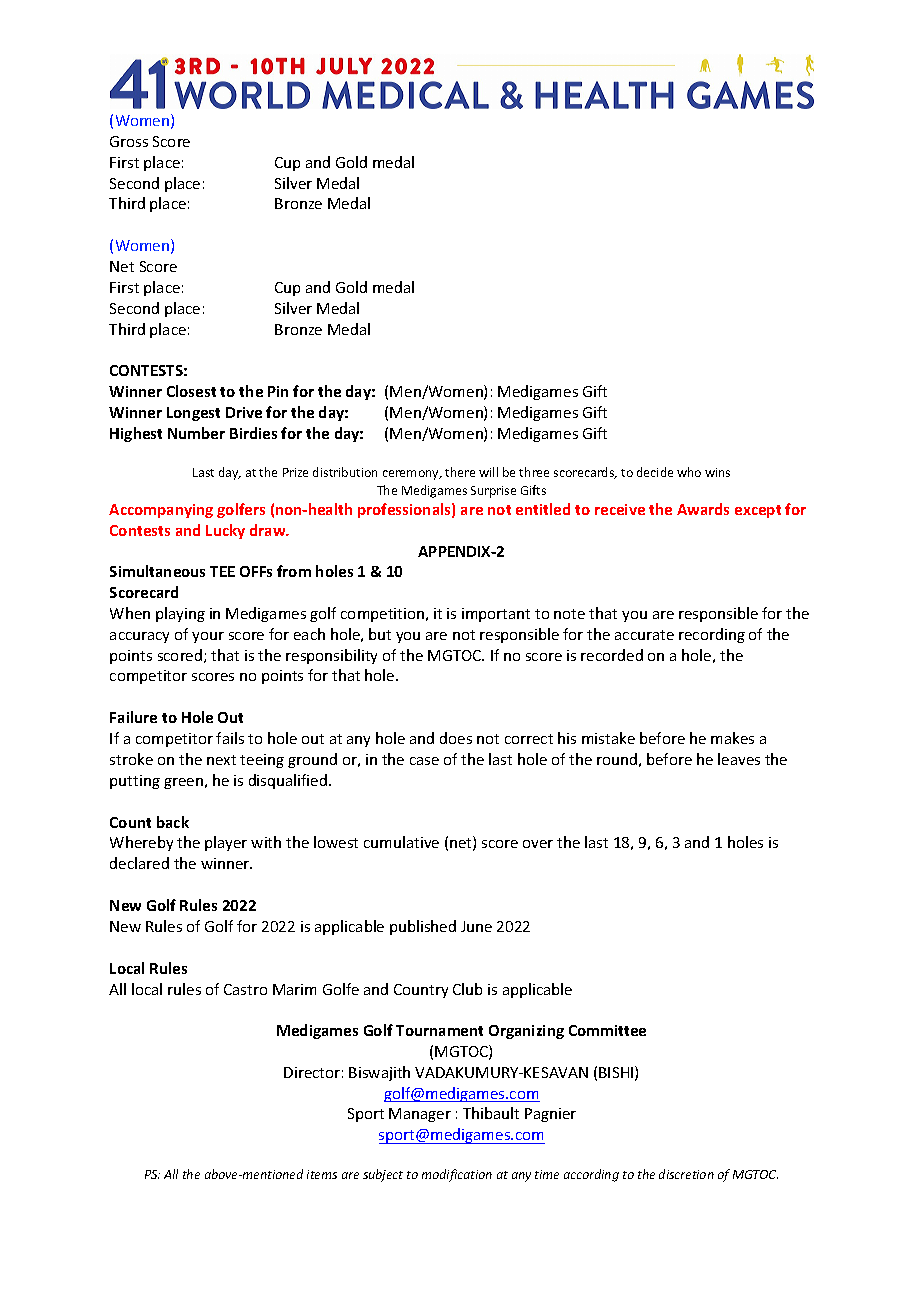 This document has height=1308, width=924. Describe the element at coordinates (689, 472) in the document. I see `who` at that location.
